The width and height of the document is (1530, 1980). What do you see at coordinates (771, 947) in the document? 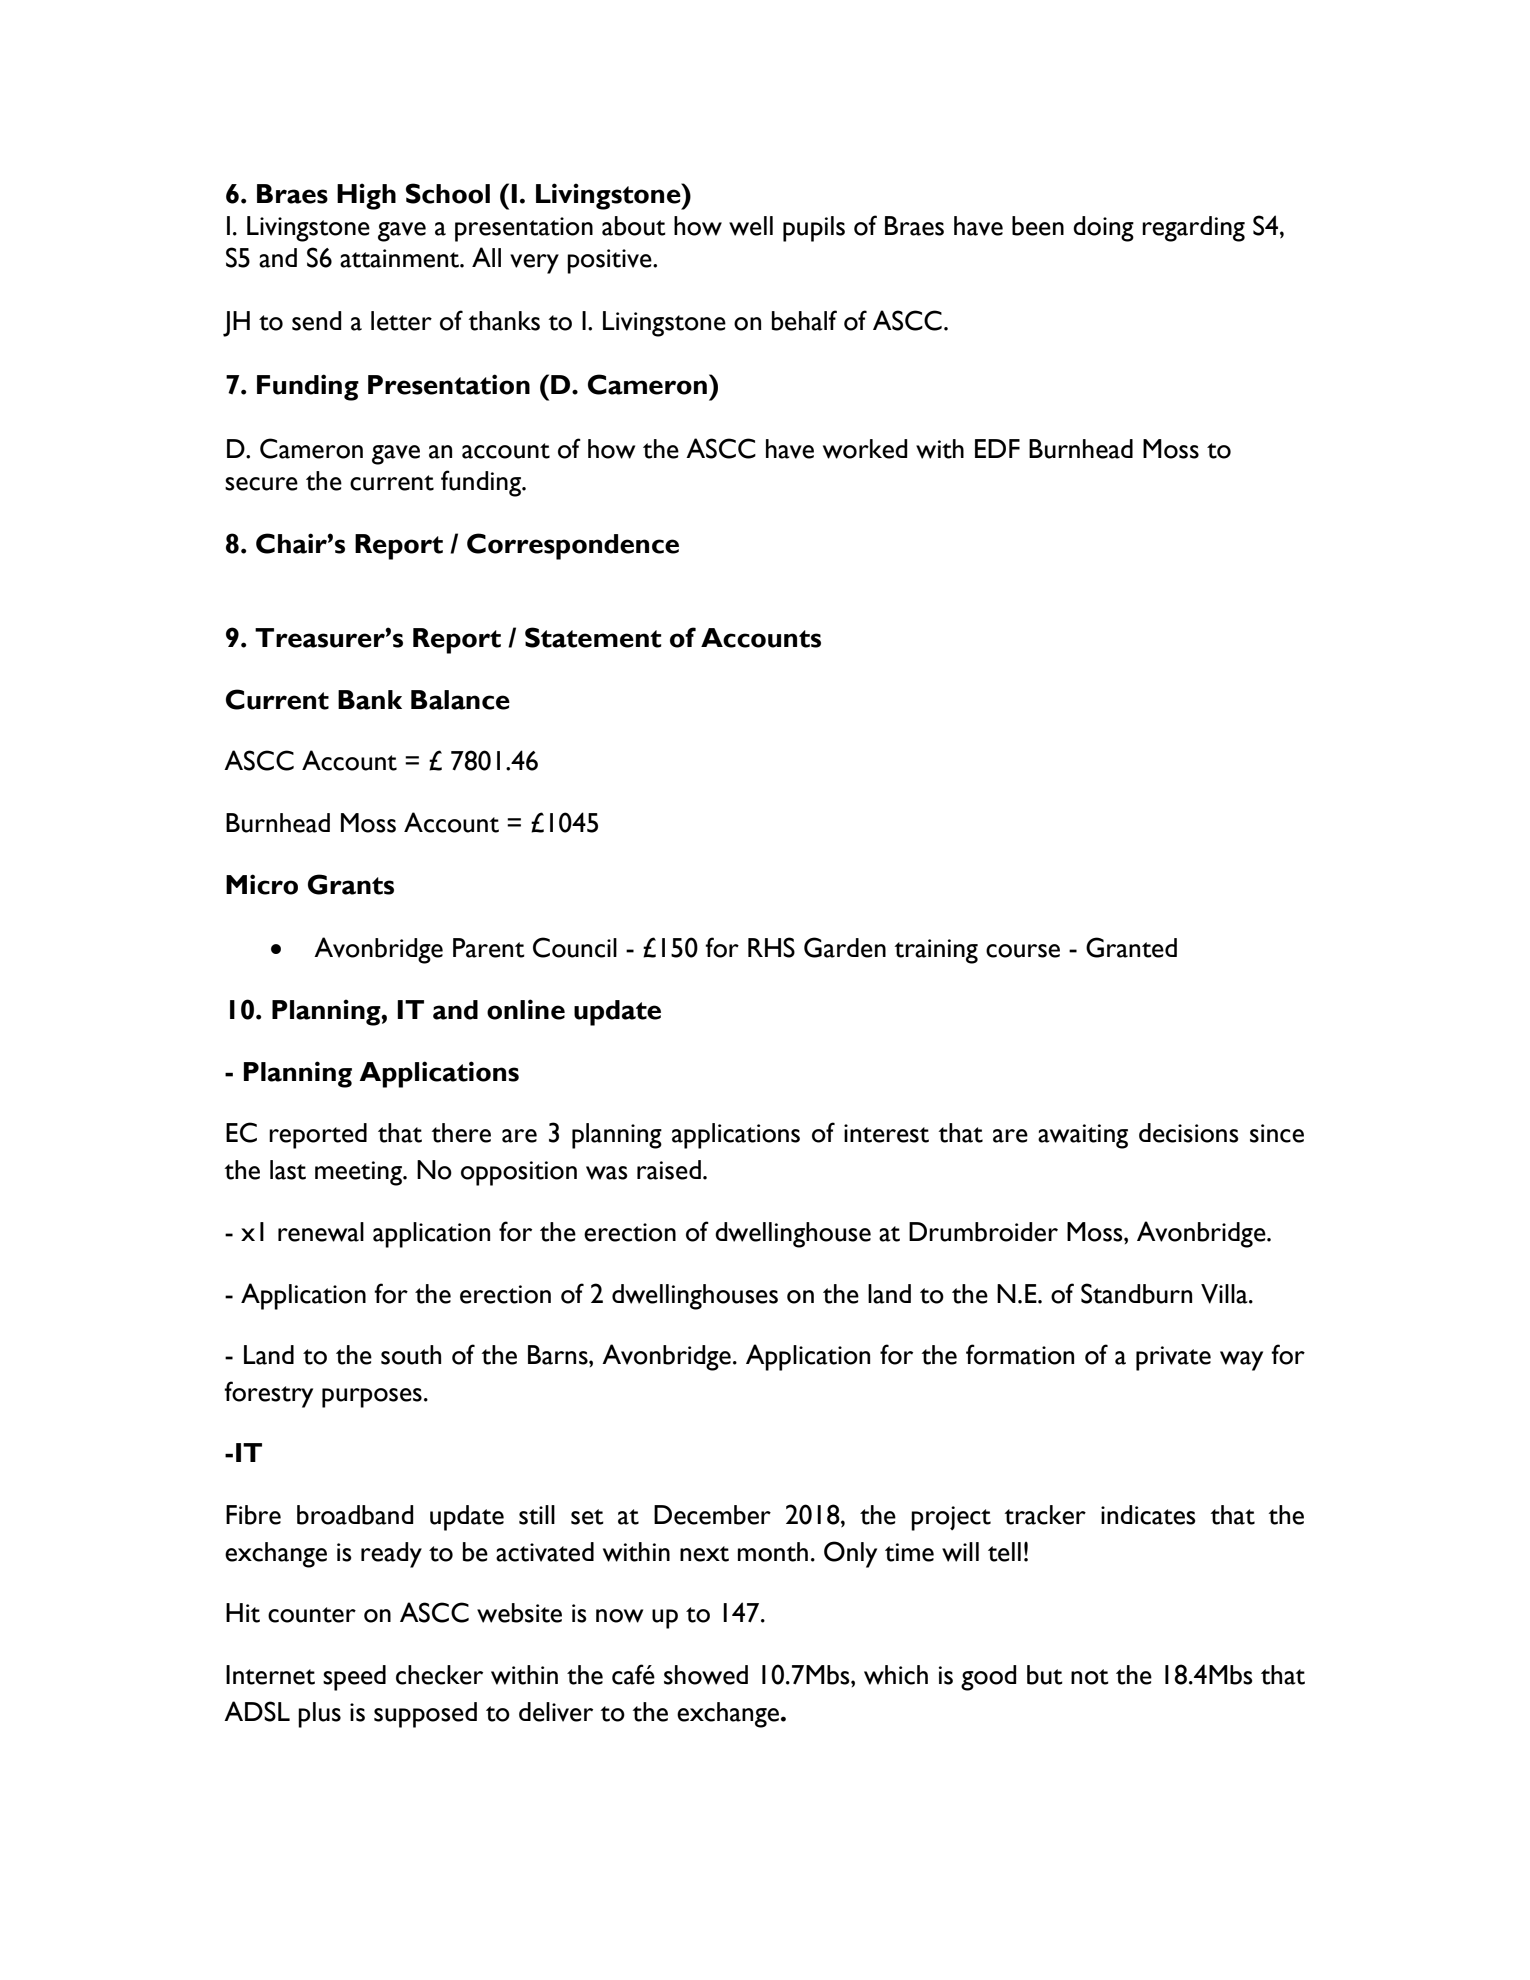
I see `RHS` at bounding box center [771, 947].
